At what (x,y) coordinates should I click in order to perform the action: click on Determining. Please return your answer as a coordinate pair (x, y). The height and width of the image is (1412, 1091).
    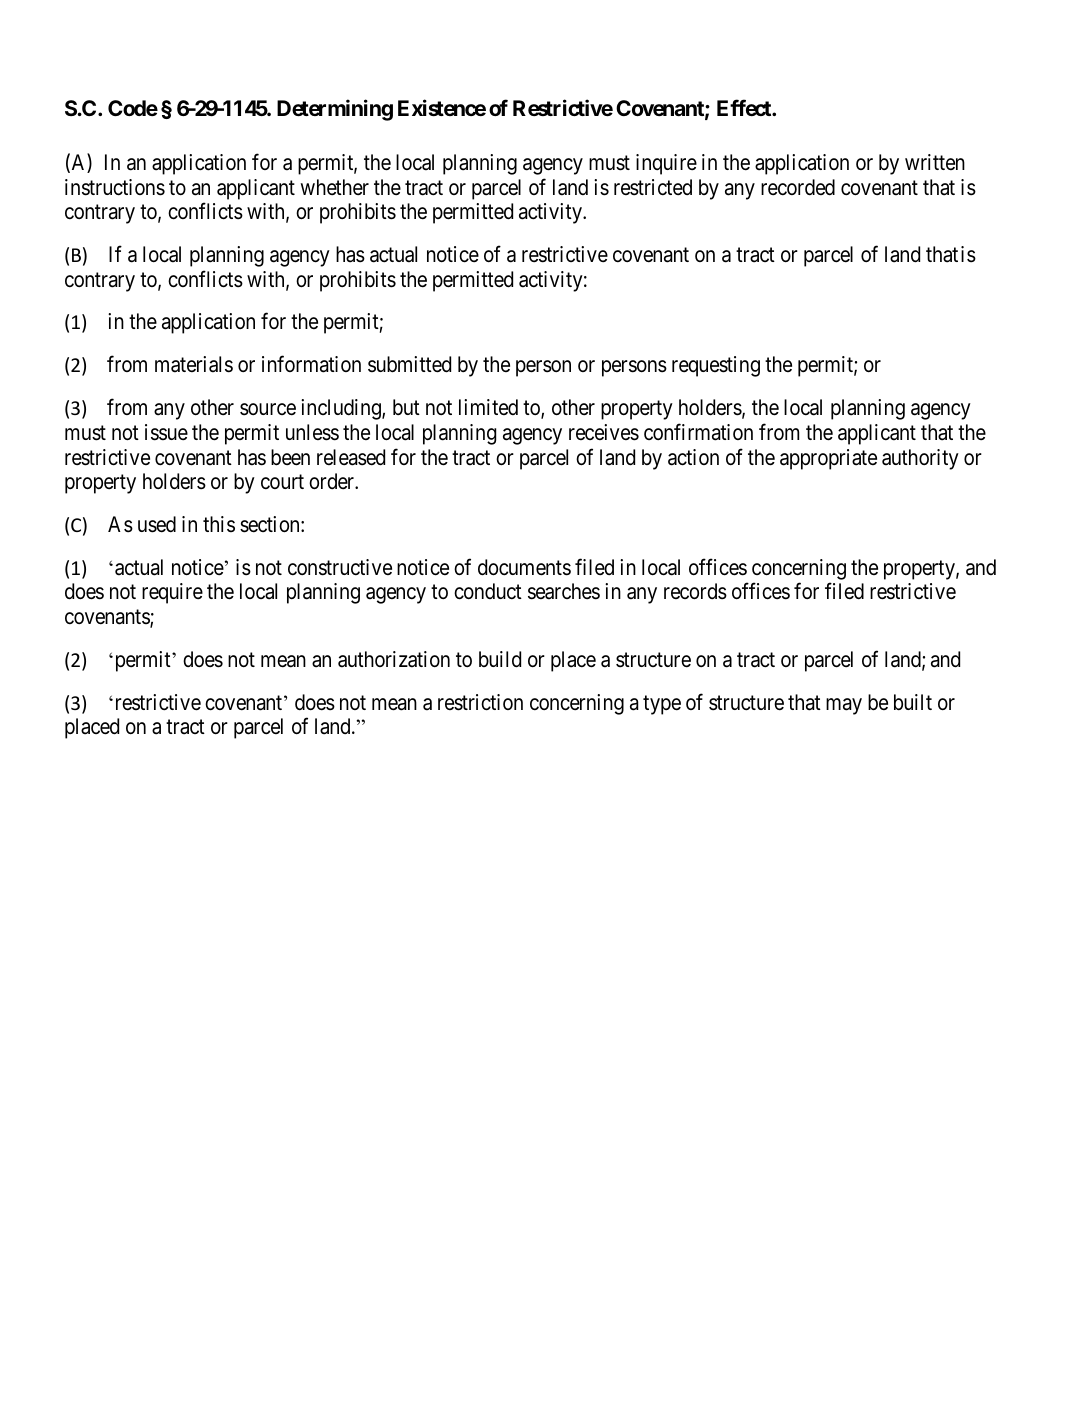
    Looking at the image, I should click on (335, 110).
